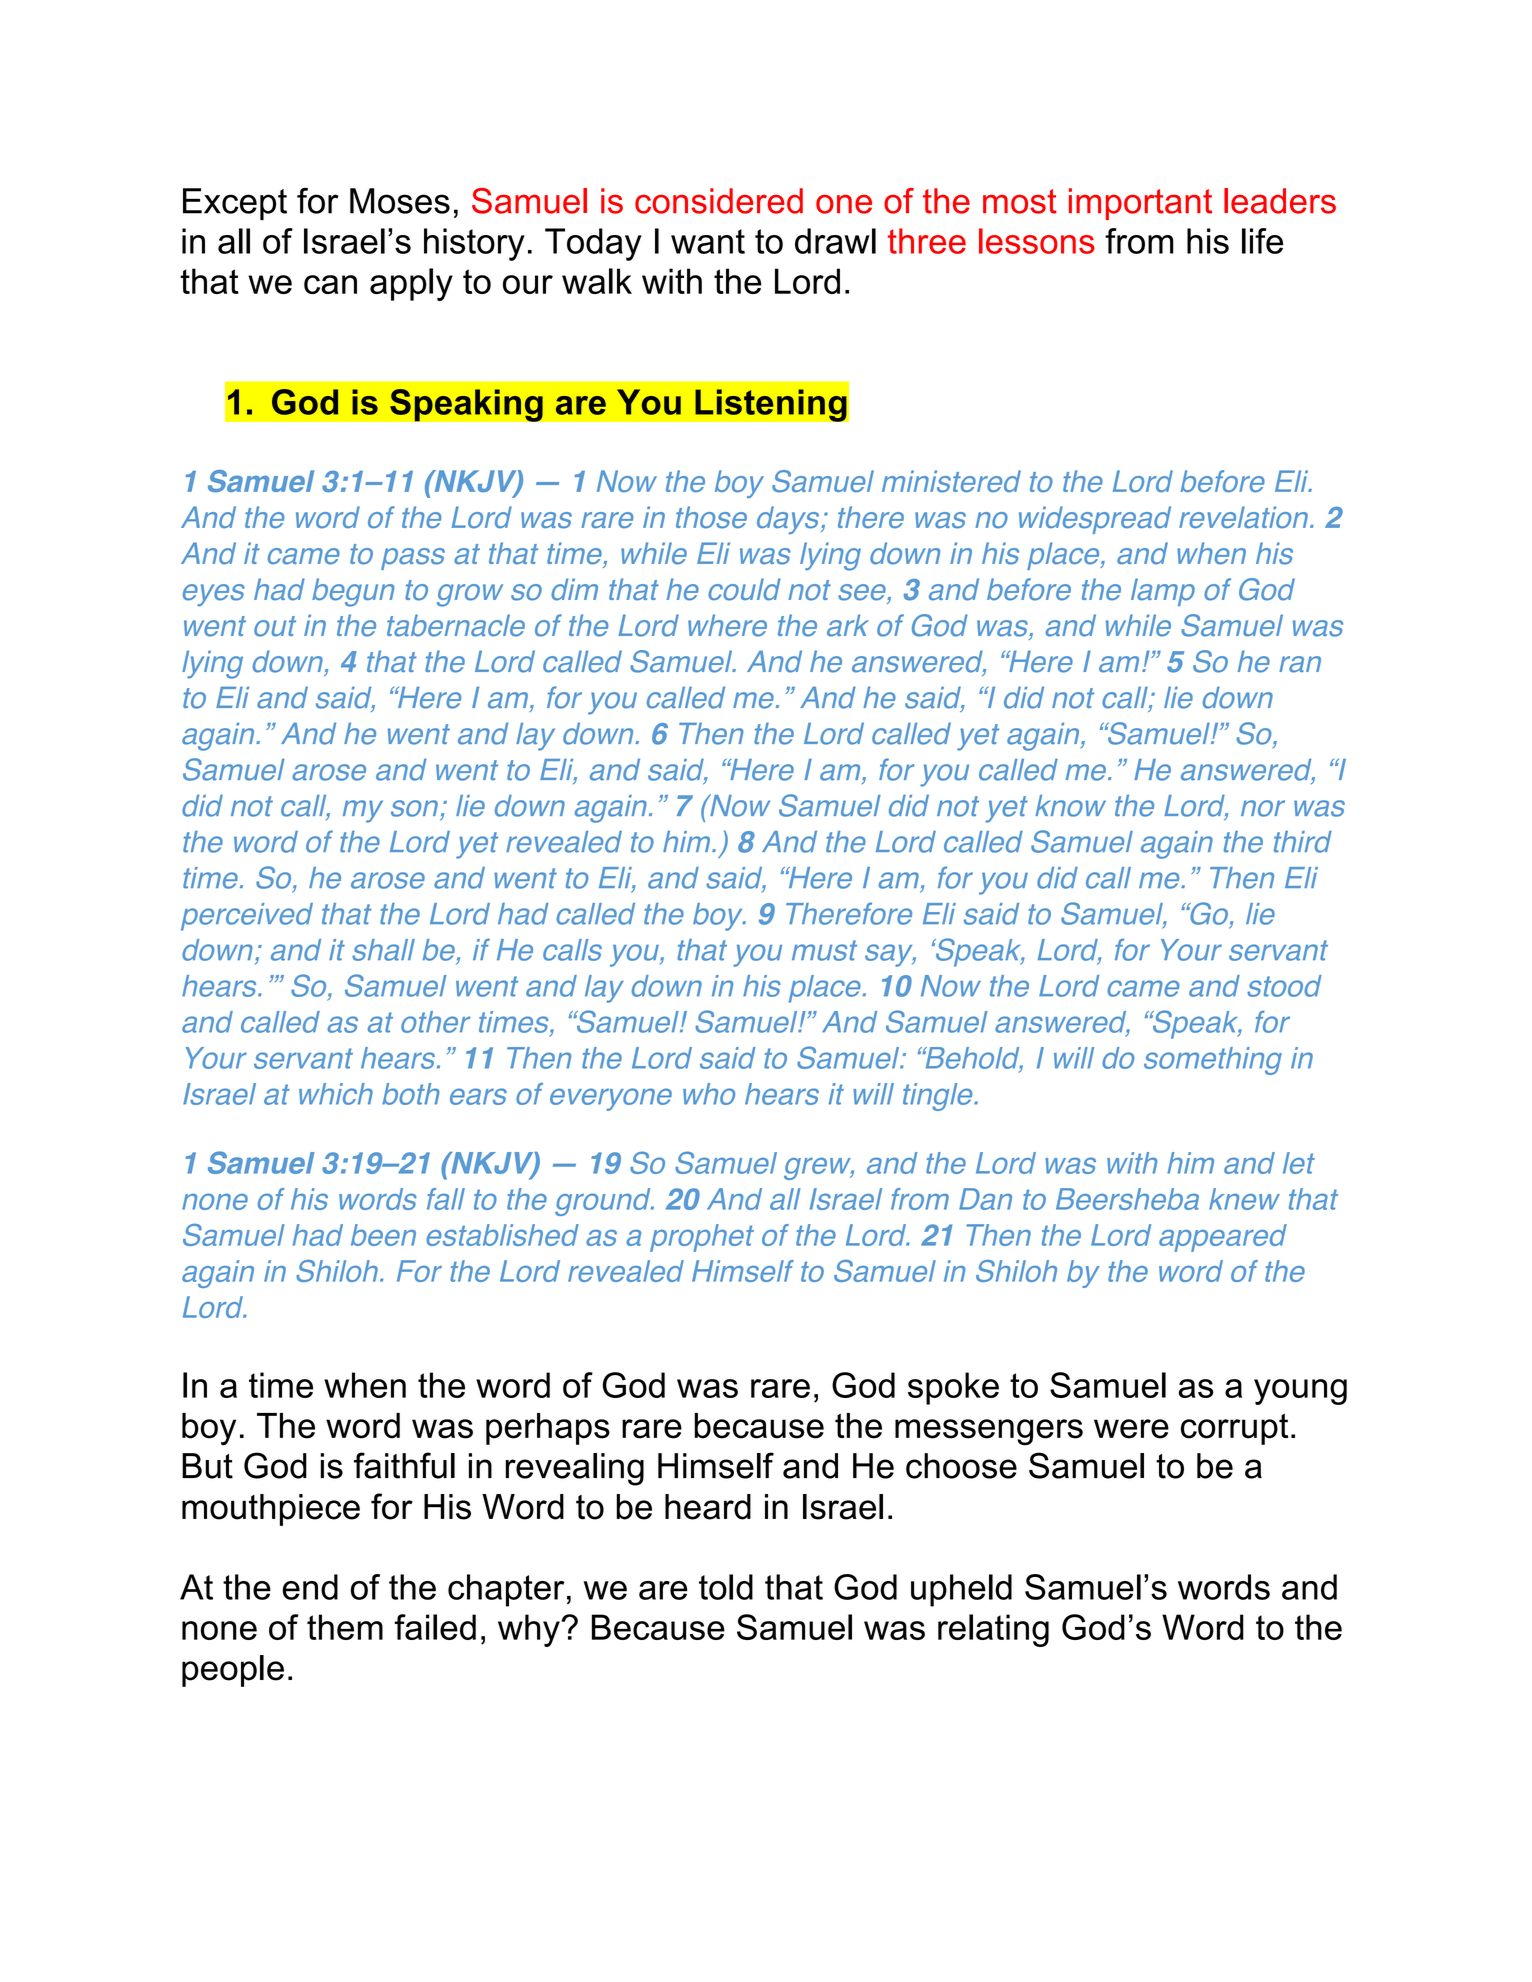  What do you see at coordinates (726, 1587) in the page?
I see `told` at bounding box center [726, 1587].
